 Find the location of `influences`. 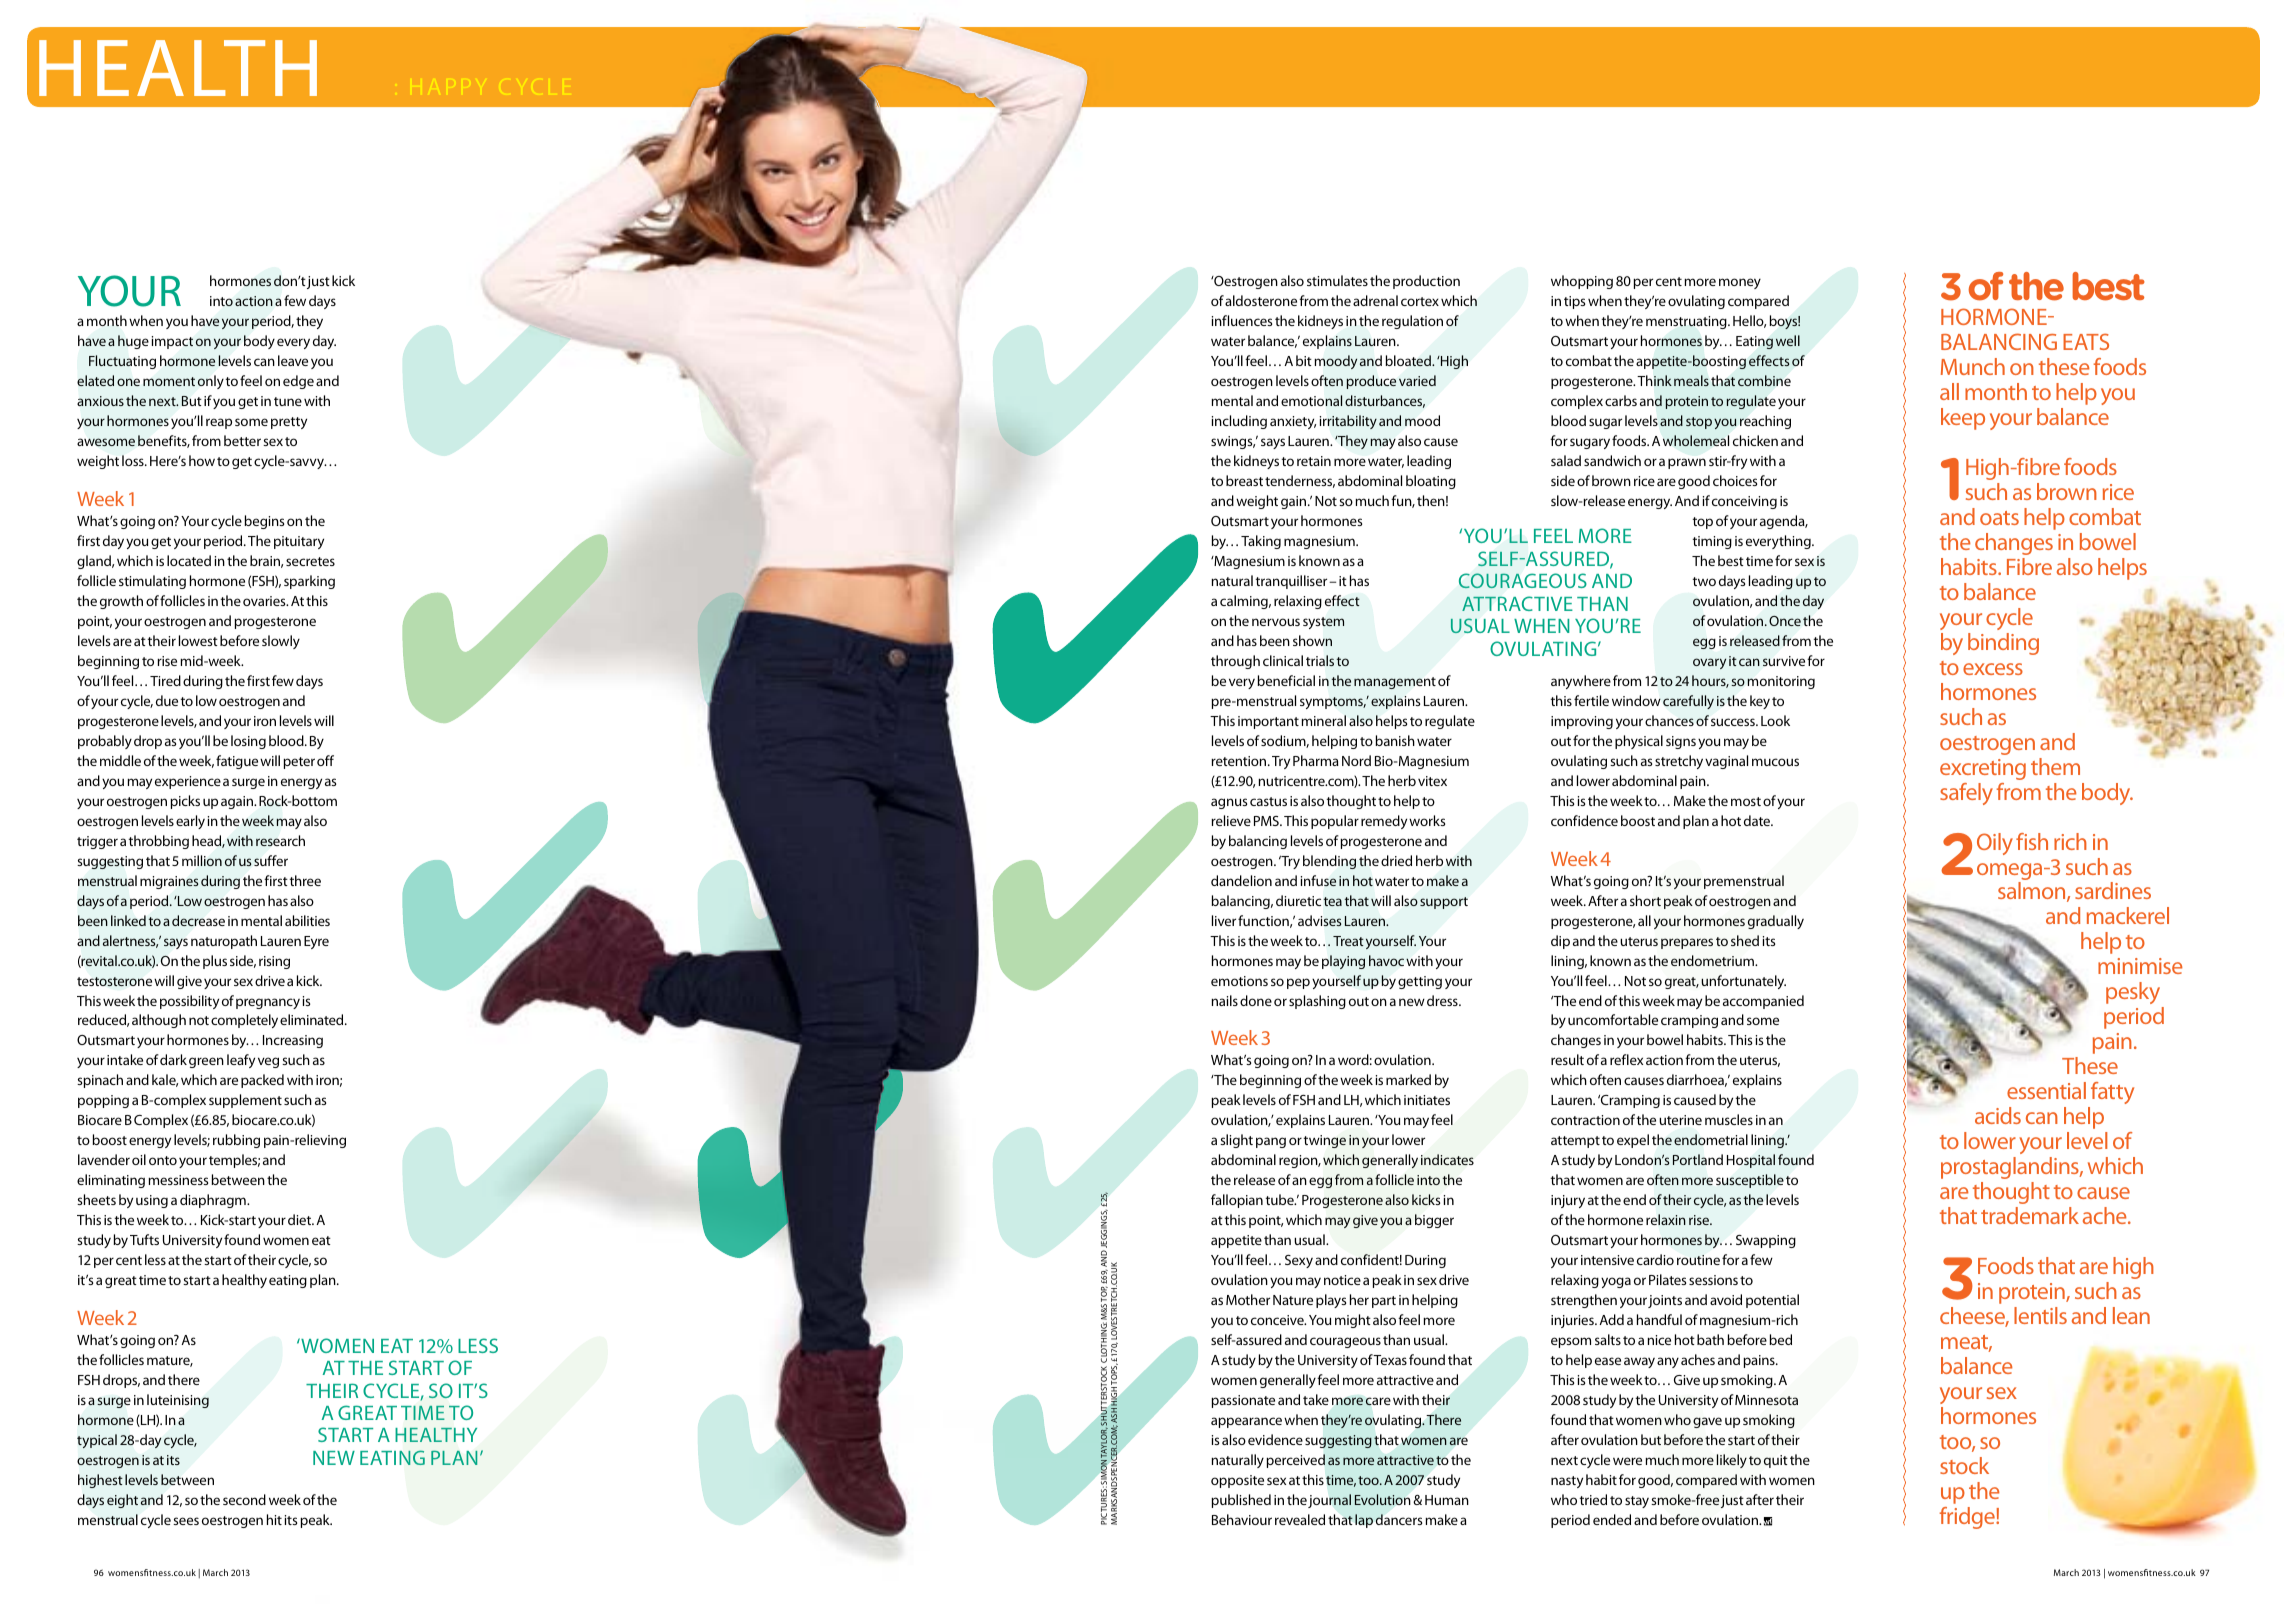

influences is located at coordinates (1242, 320).
